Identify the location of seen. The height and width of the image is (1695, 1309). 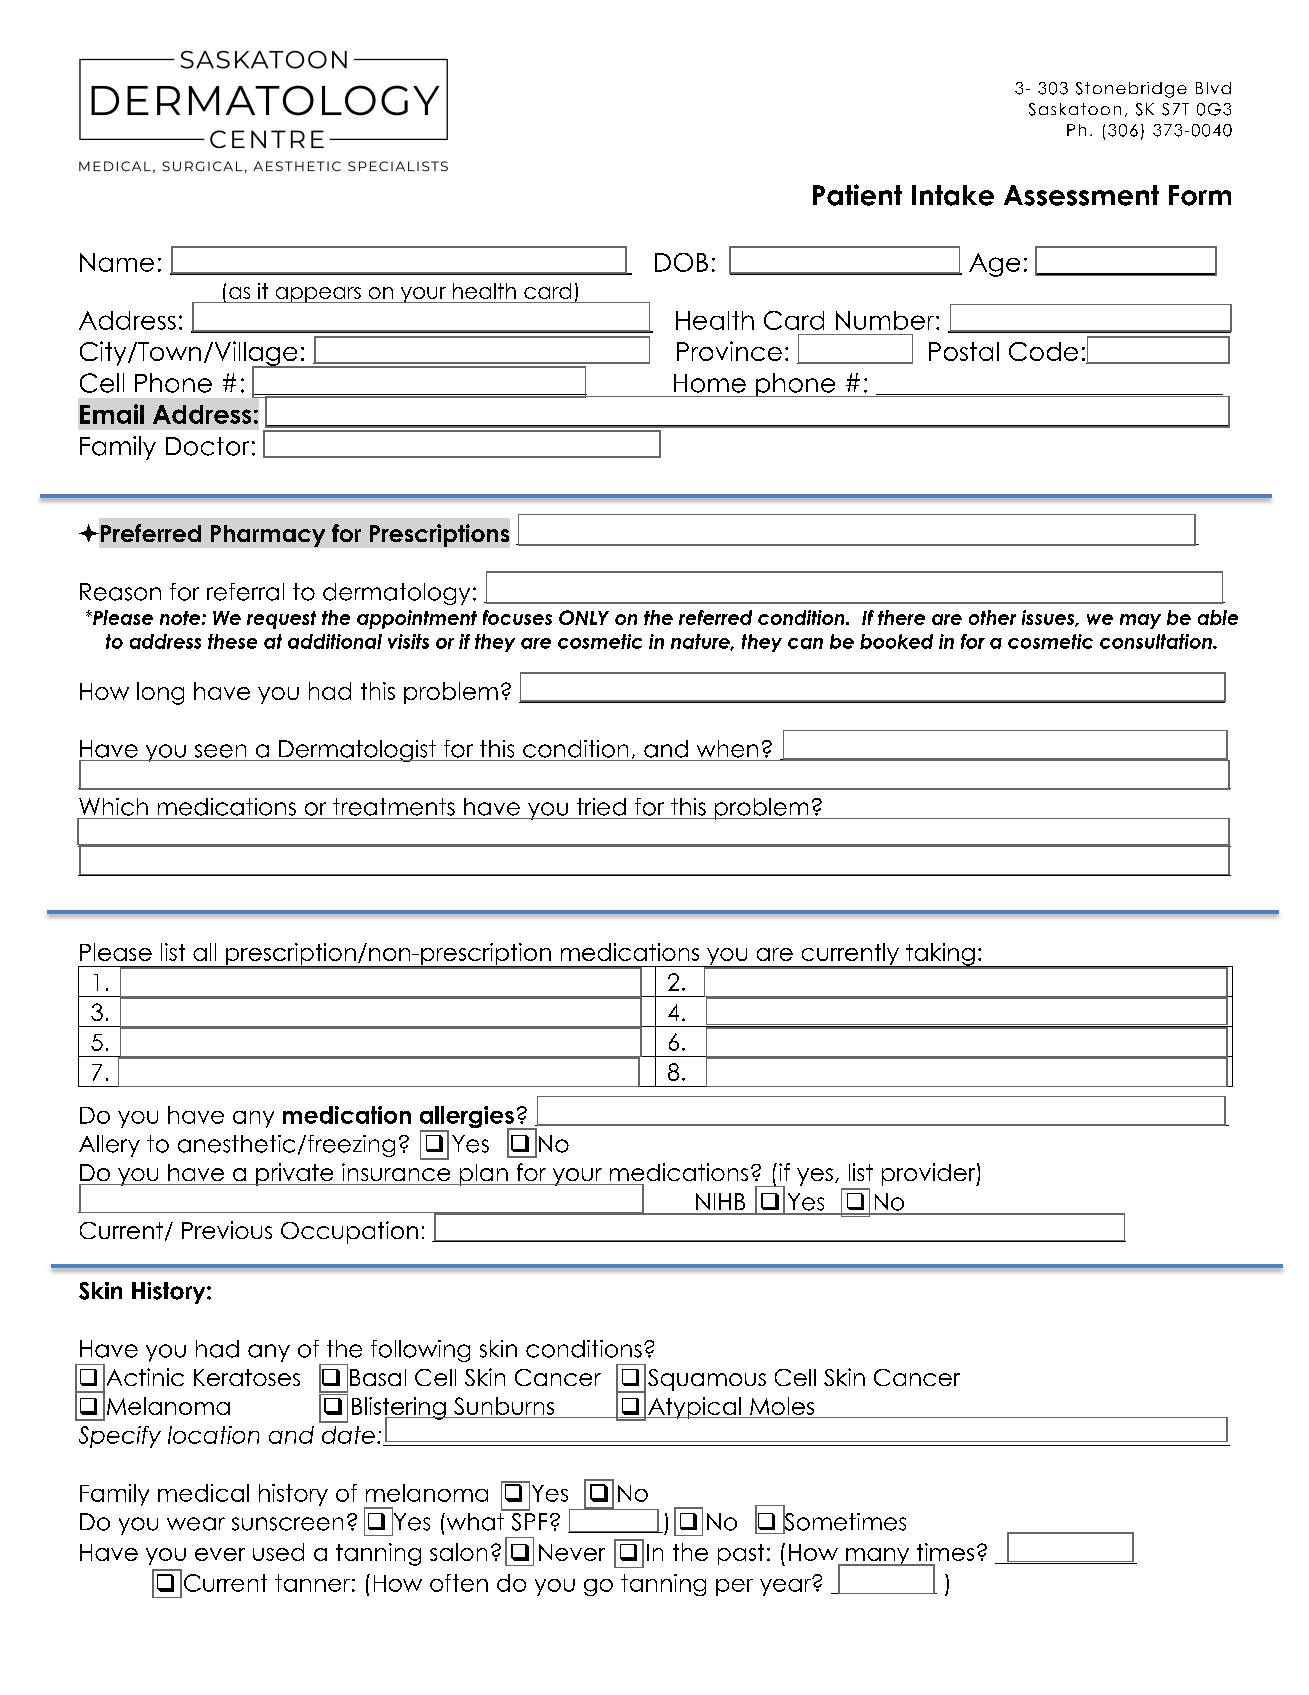
(220, 751).
